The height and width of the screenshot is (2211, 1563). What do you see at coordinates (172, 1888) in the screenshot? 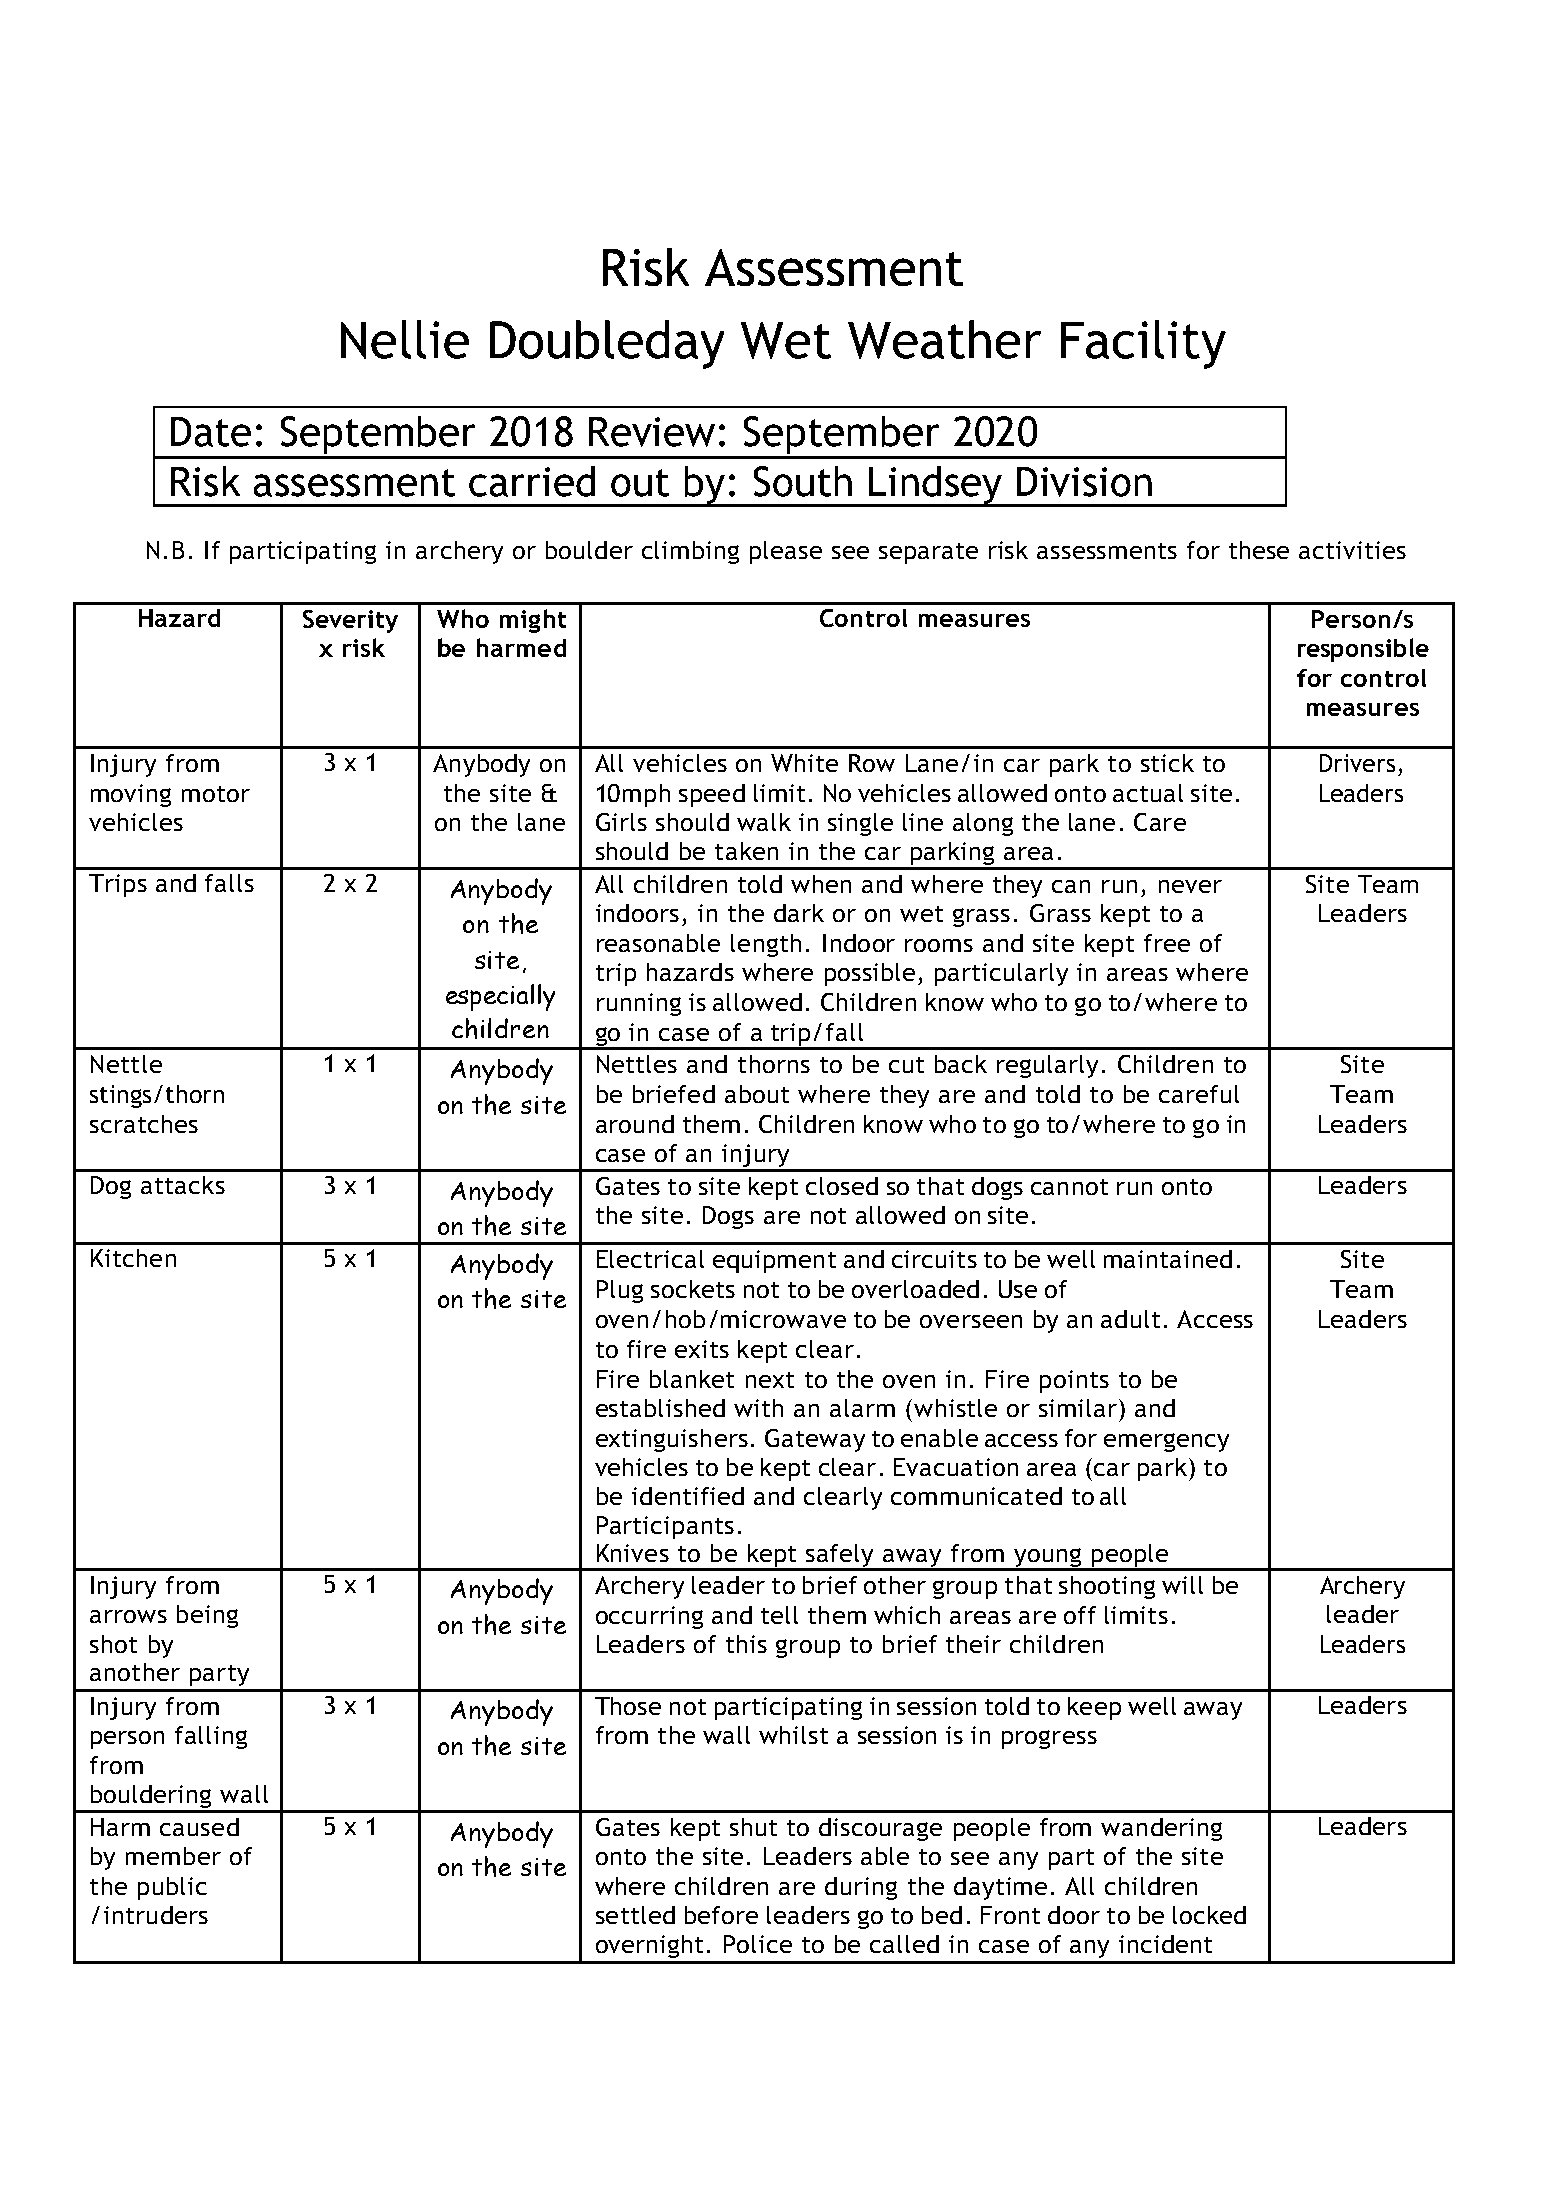
I see `public` at bounding box center [172, 1888].
